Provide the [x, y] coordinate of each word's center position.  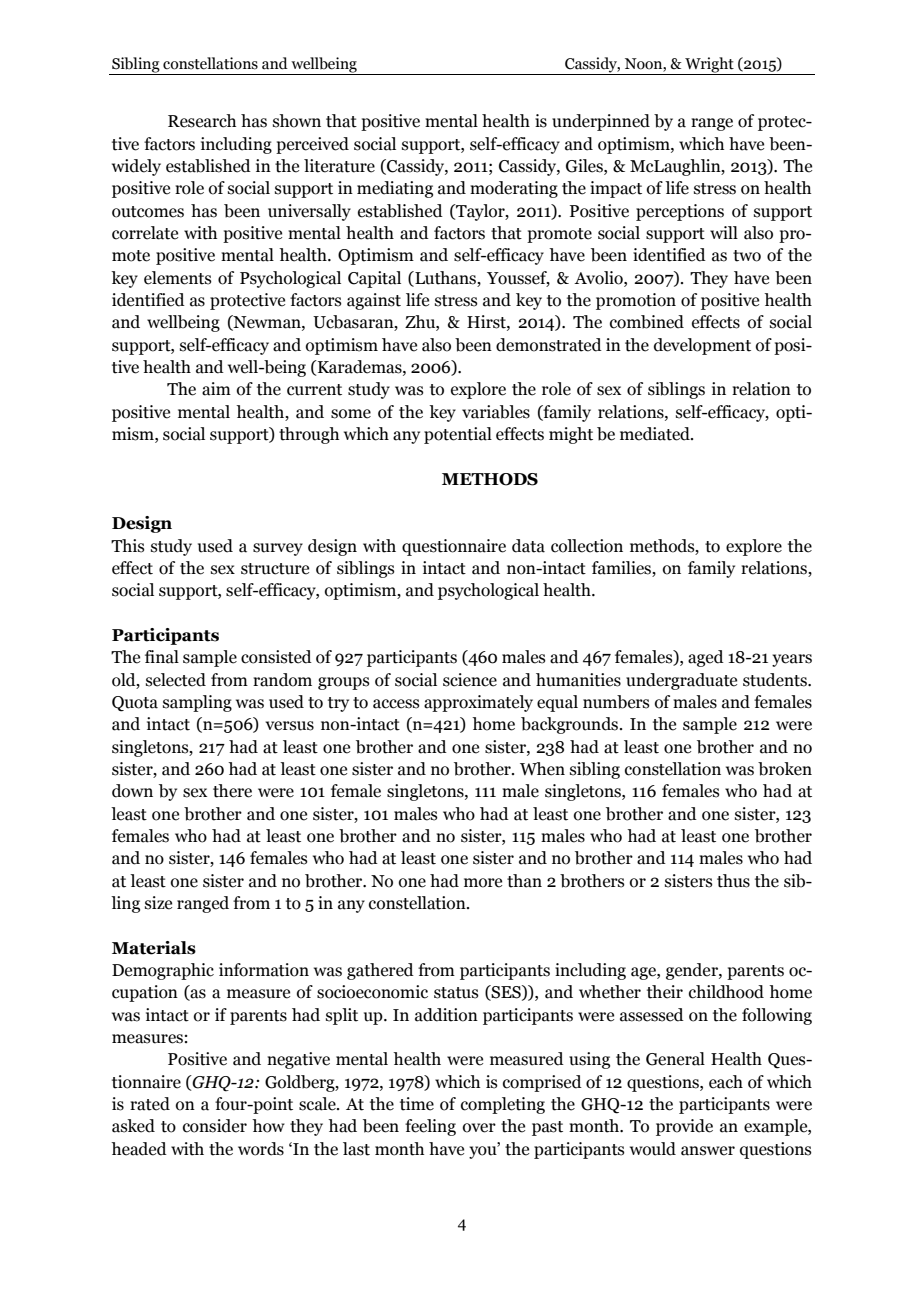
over [479, 1128]
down [132, 791]
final [162, 657]
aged [706, 658]
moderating [514, 189]
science [470, 680]
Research [202, 121]
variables [496, 412]
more [483, 883]
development [702, 346]
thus [733, 881]
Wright [709, 66]
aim [216, 389]
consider [215, 1126]
